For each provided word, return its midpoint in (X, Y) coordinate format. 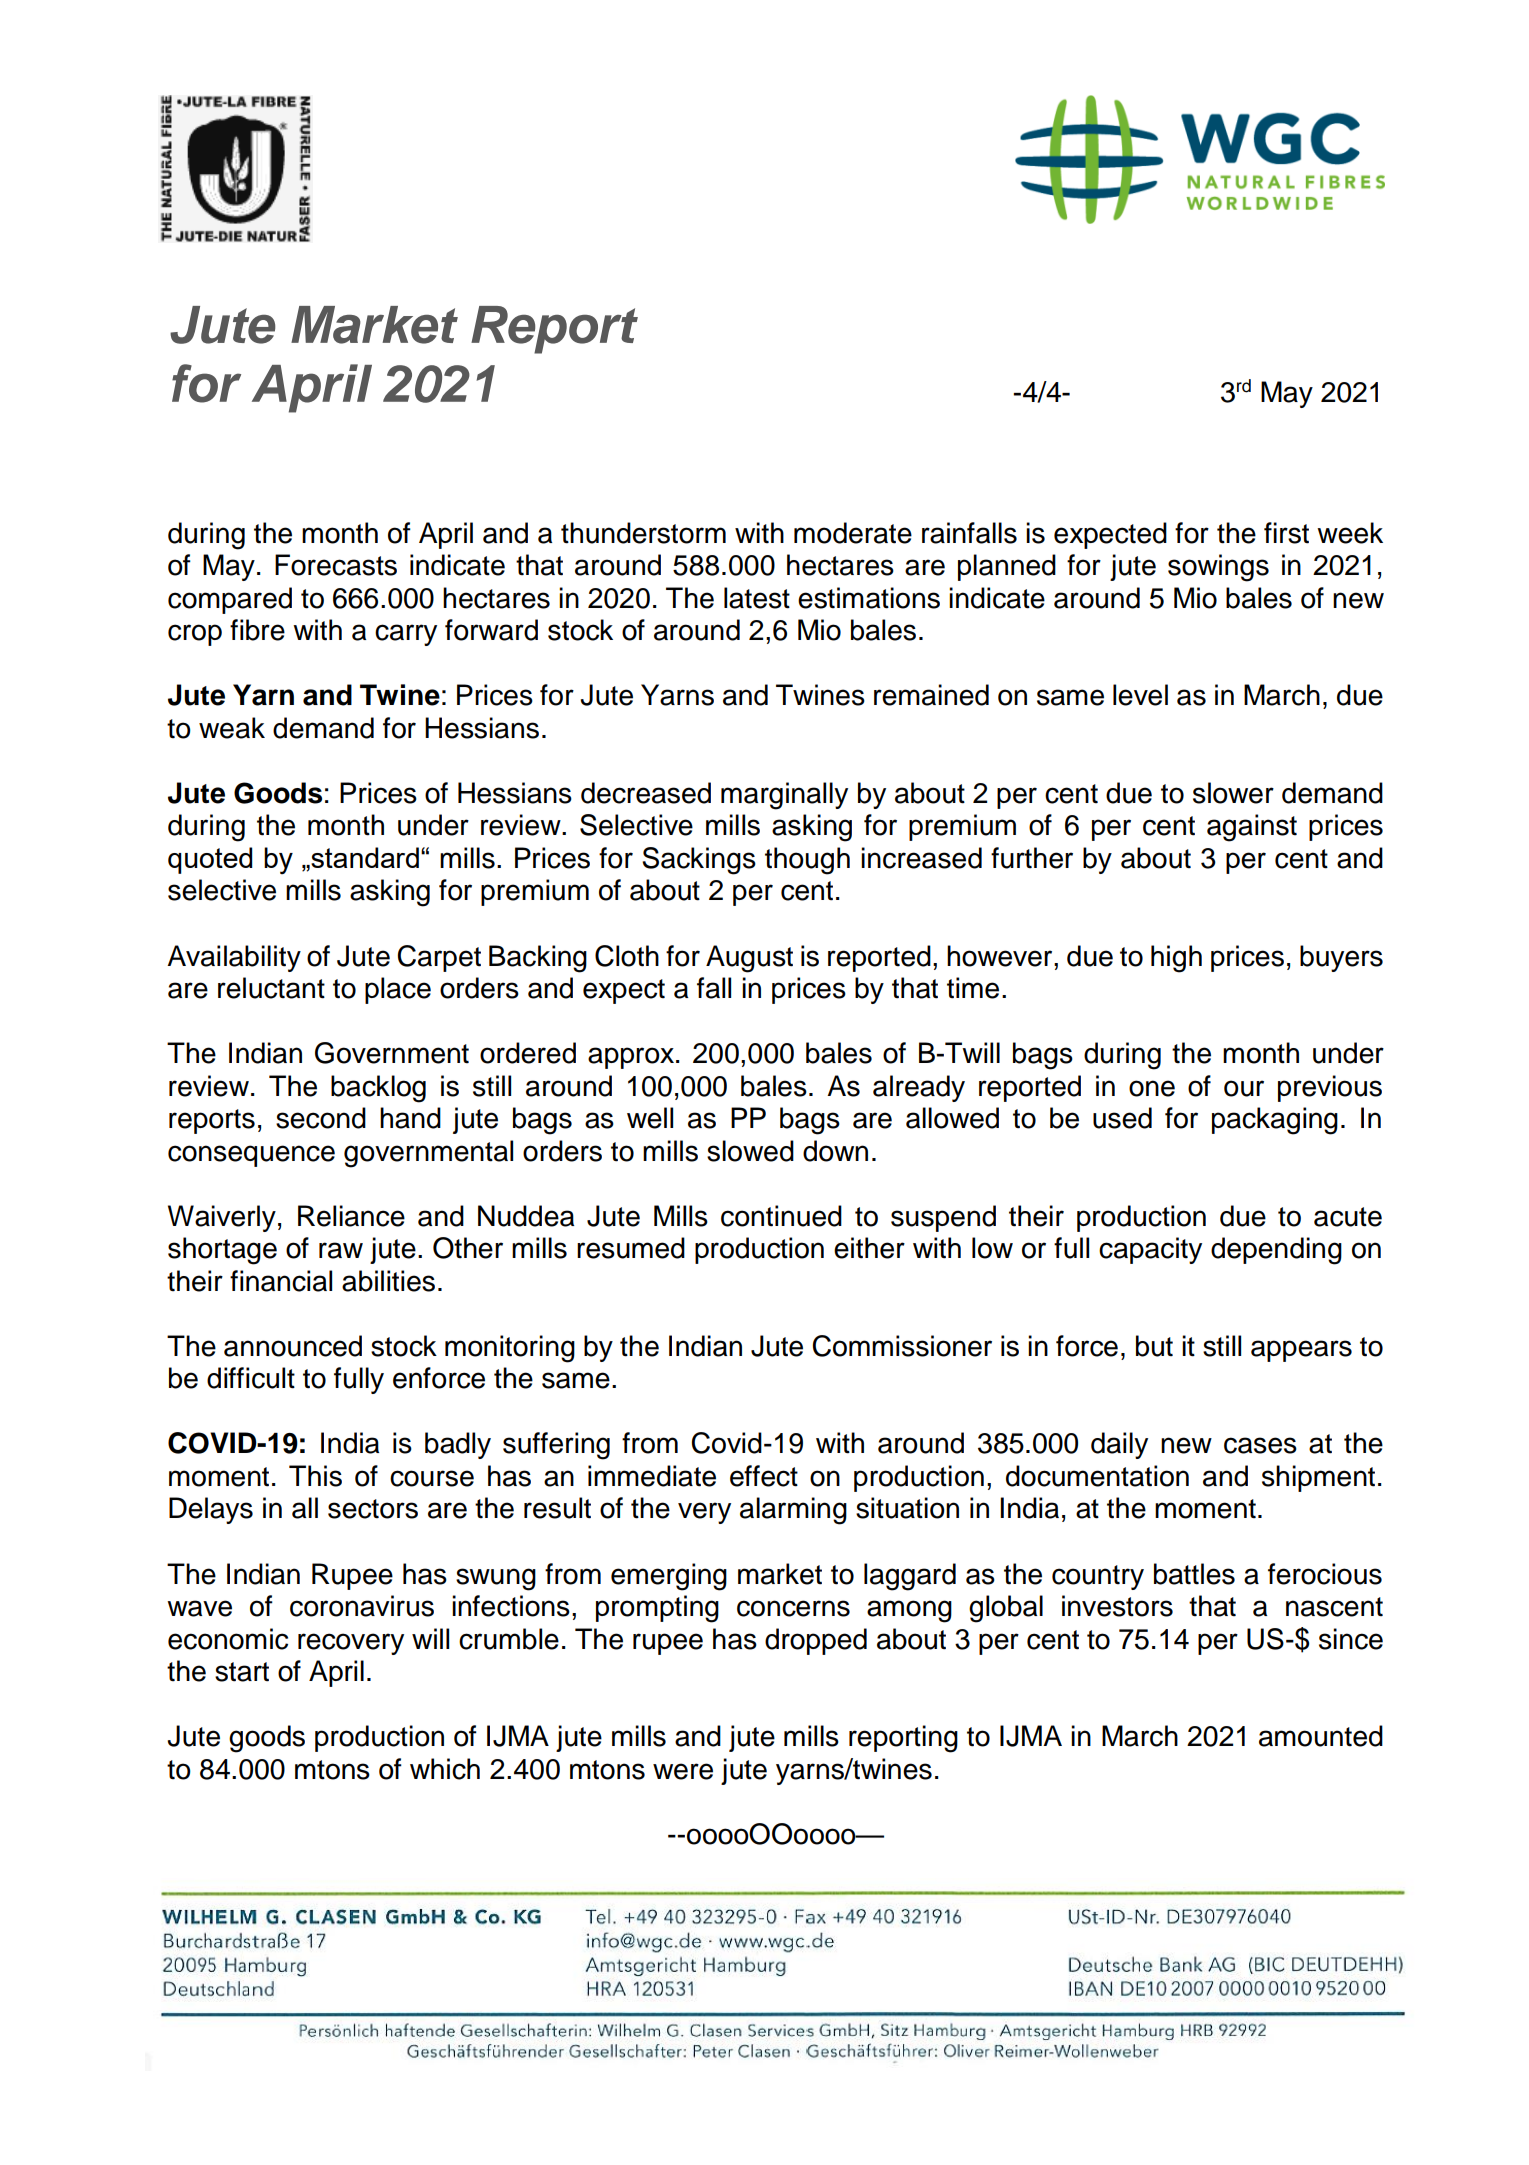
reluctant (271, 988)
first (1286, 533)
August (749, 959)
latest (757, 598)
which (445, 1769)
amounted (1321, 1736)
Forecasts (336, 565)
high (1176, 959)
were (683, 1771)
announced (293, 1346)
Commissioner (902, 1346)
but (1154, 1346)
